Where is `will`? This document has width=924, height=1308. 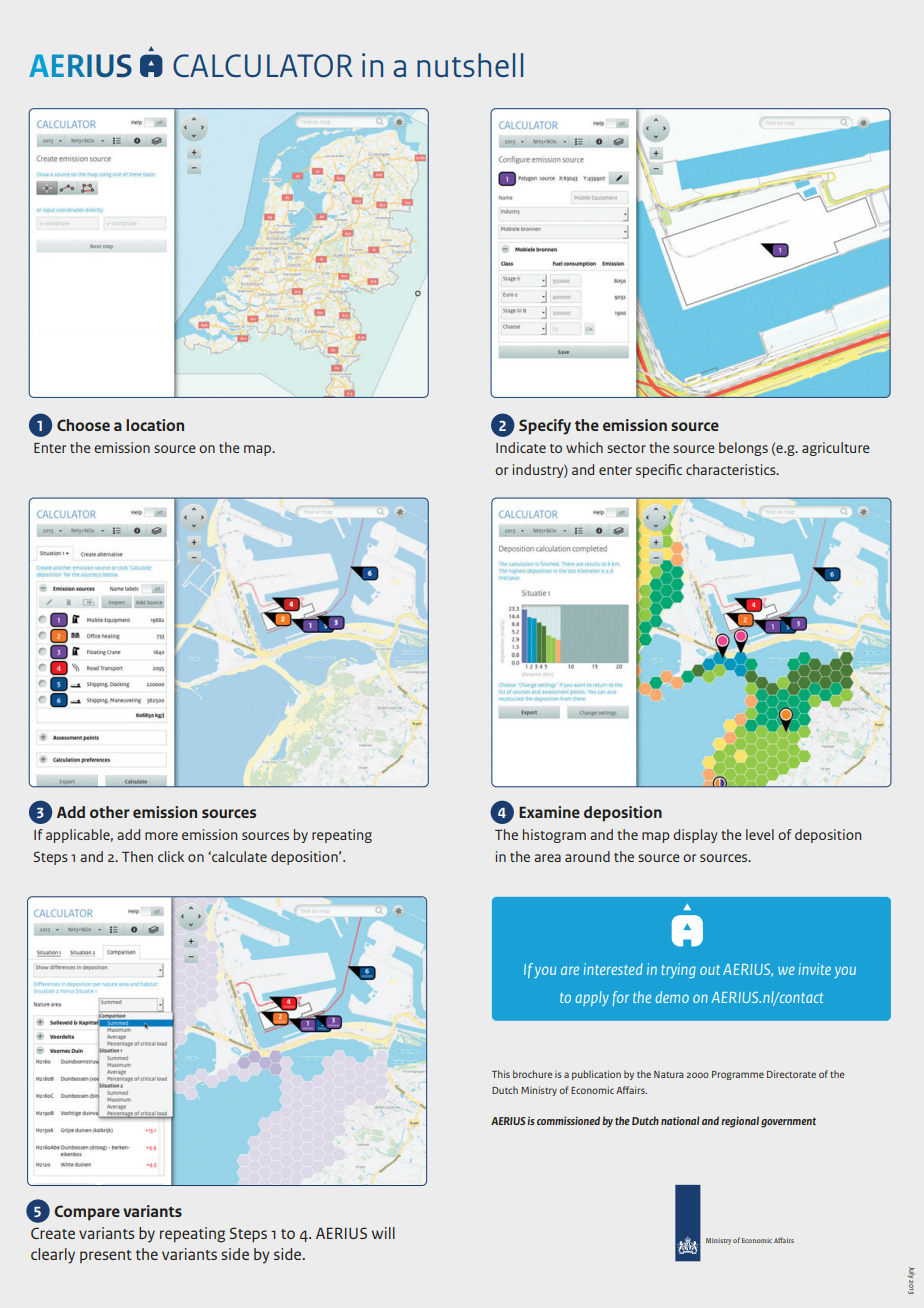 will is located at coordinates (383, 1233).
